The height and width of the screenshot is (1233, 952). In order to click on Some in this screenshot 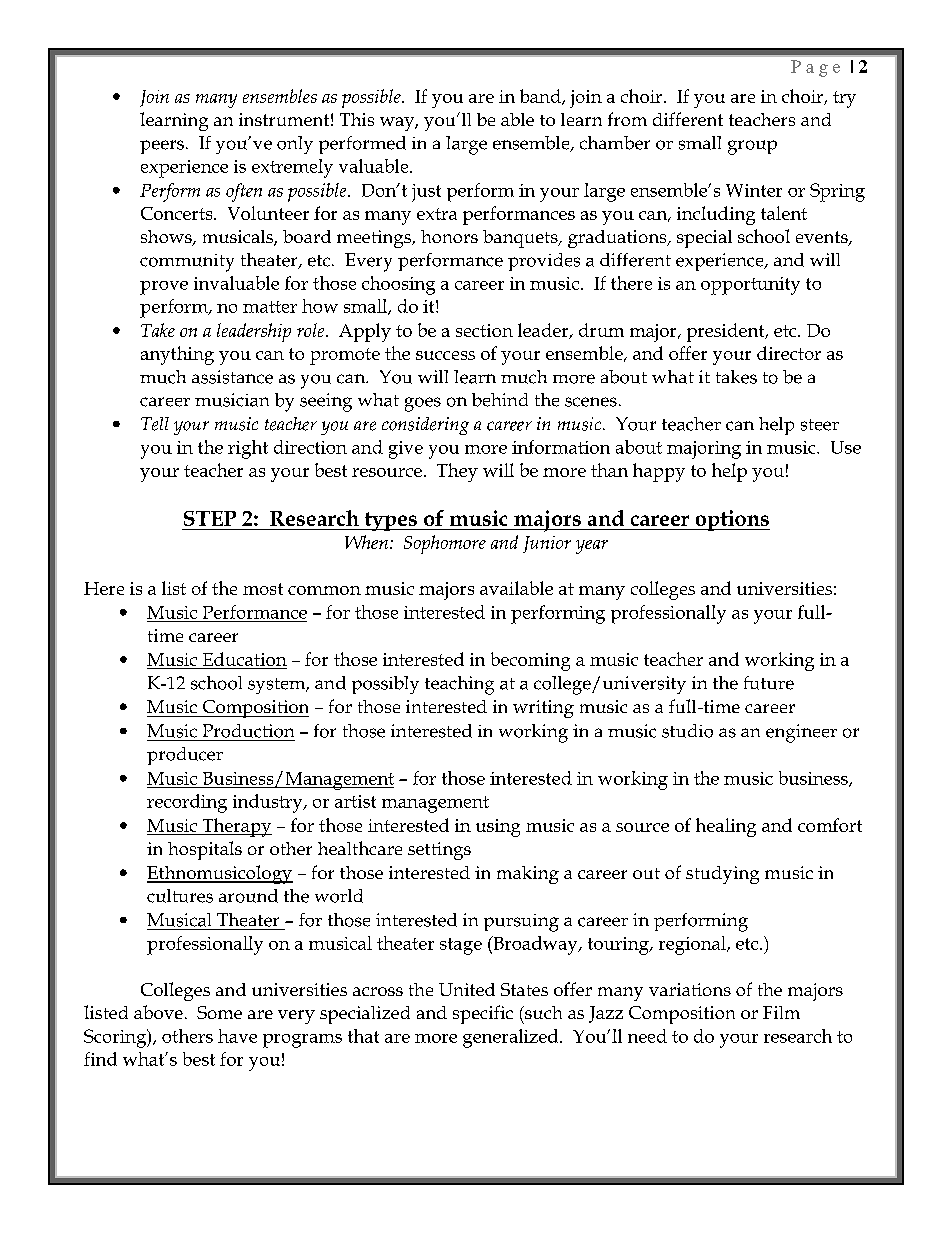, I will do `click(219, 1012)`.
